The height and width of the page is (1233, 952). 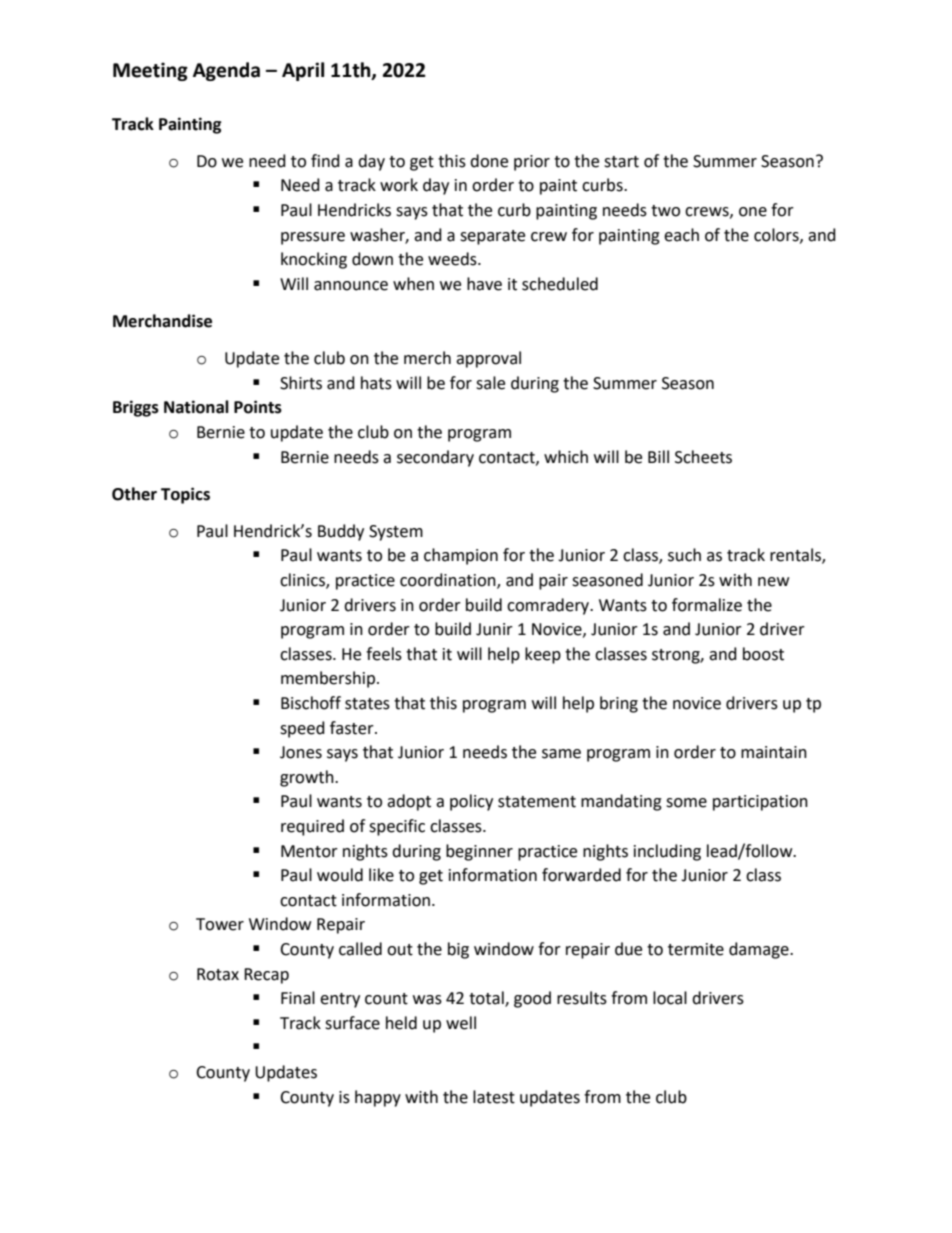 What do you see at coordinates (226, 71) in the page?
I see `Agenda` at bounding box center [226, 71].
